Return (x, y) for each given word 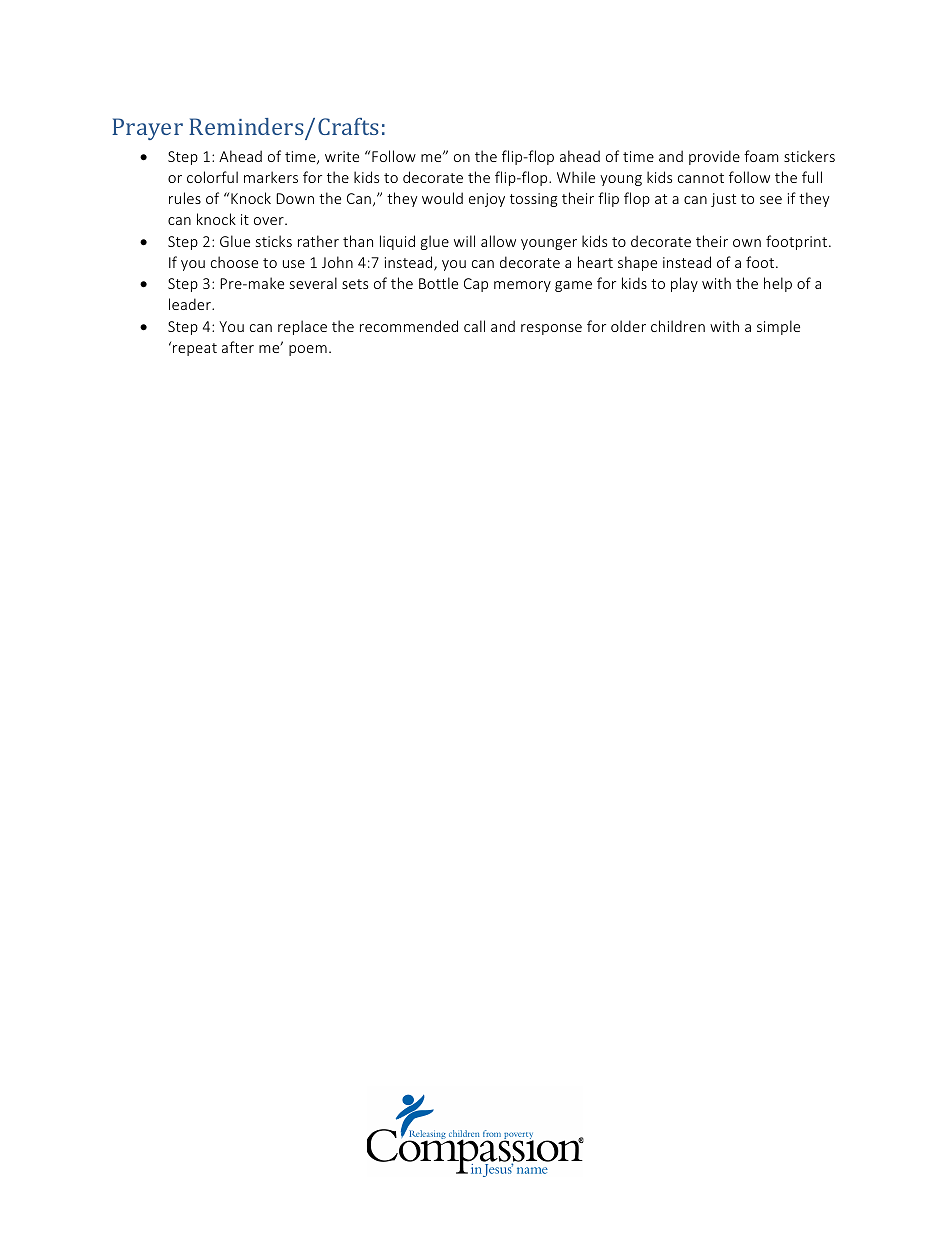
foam (761, 156)
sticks (274, 241)
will (464, 241)
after (238, 347)
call (474, 326)
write (342, 156)
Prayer (147, 129)
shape (637, 263)
